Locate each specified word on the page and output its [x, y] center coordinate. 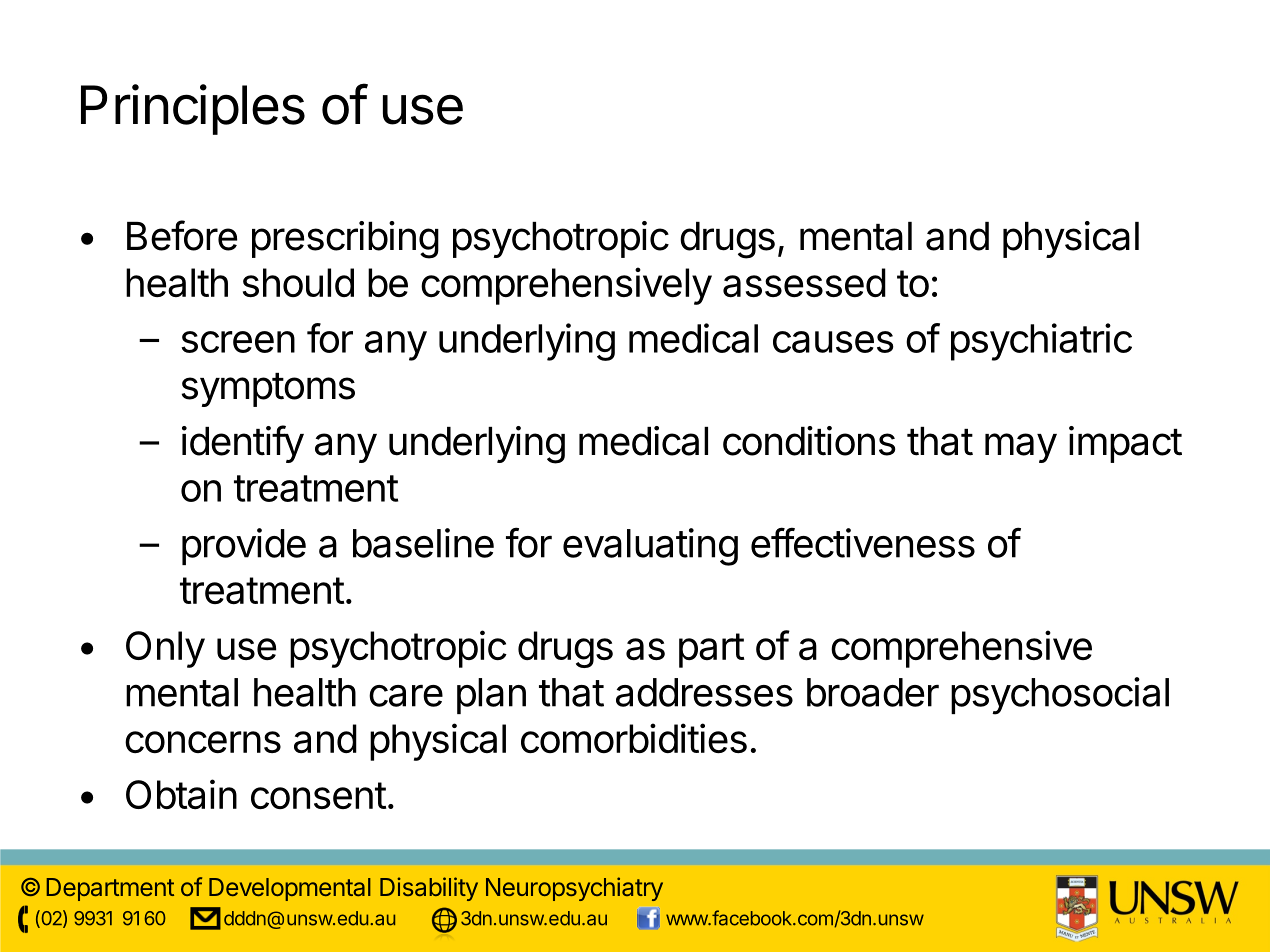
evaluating [650, 547]
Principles [193, 109]
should [298, 282]
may [1021, 448]
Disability [429, 889]
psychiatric [1041, 342]
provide [244, 546]
